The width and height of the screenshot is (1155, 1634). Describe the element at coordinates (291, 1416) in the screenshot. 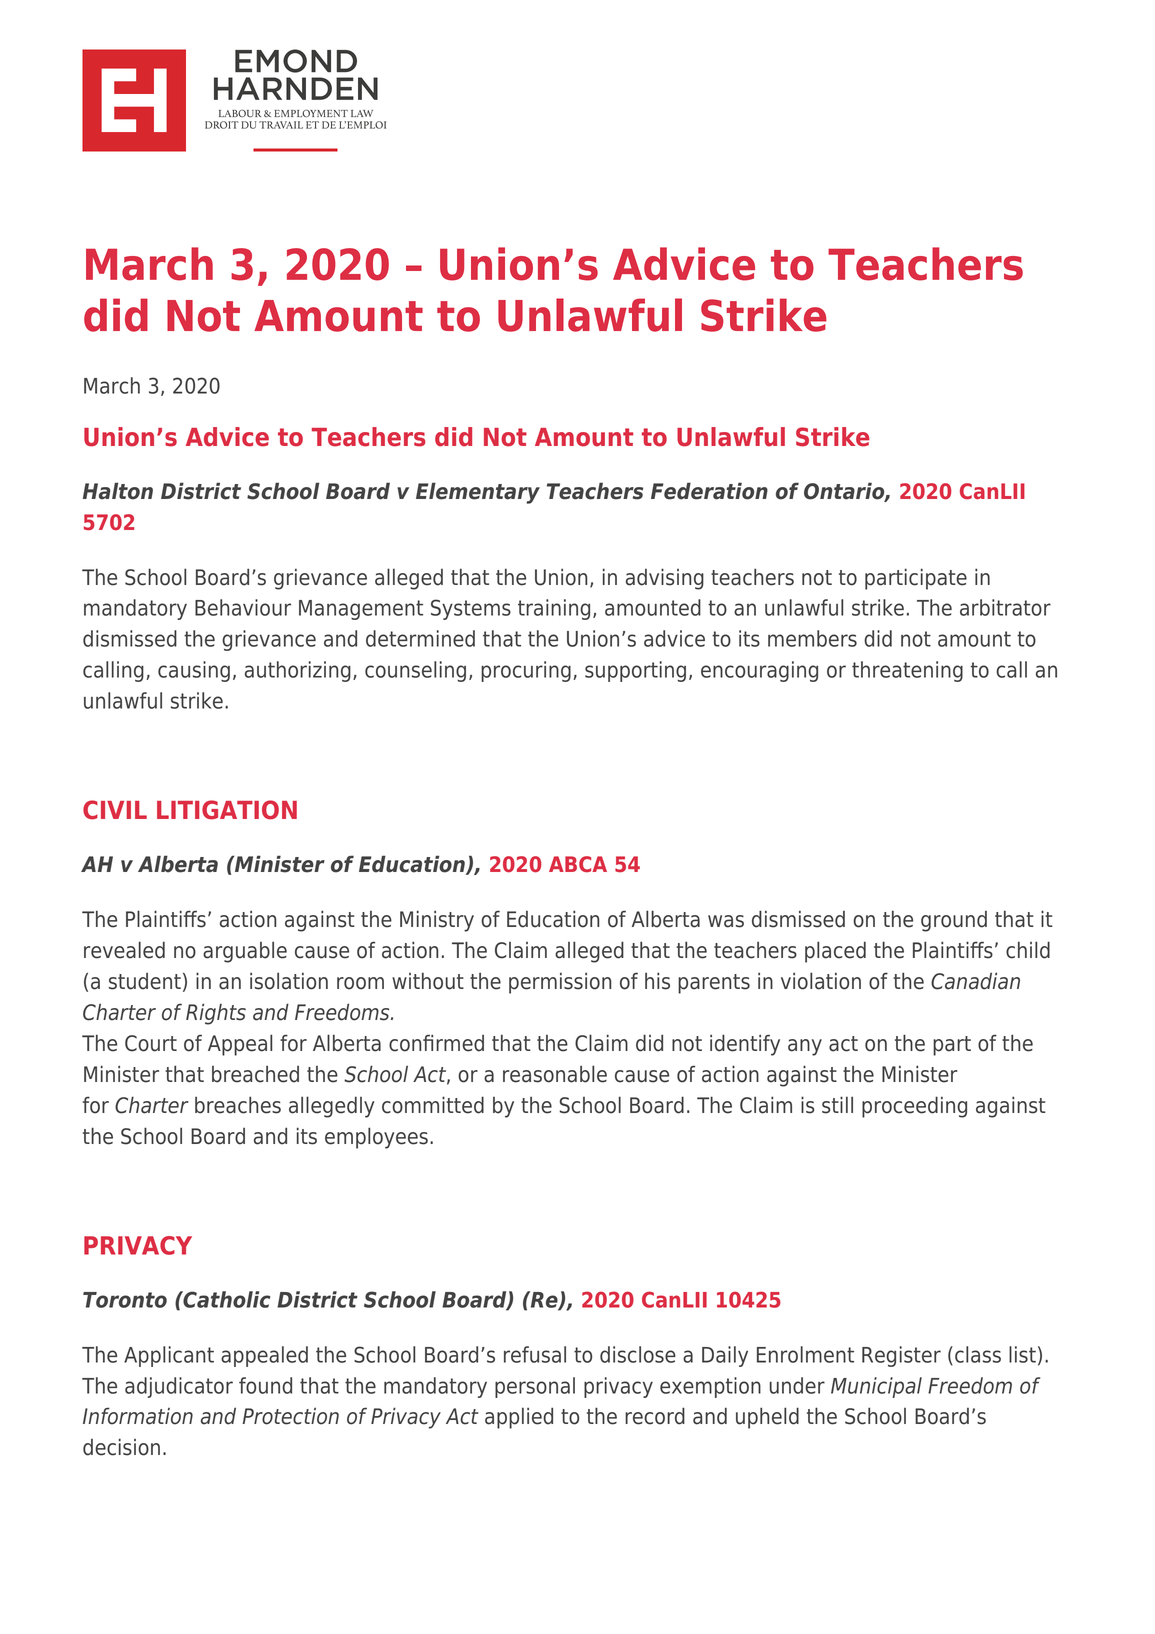

I see `Protection` at that location.
